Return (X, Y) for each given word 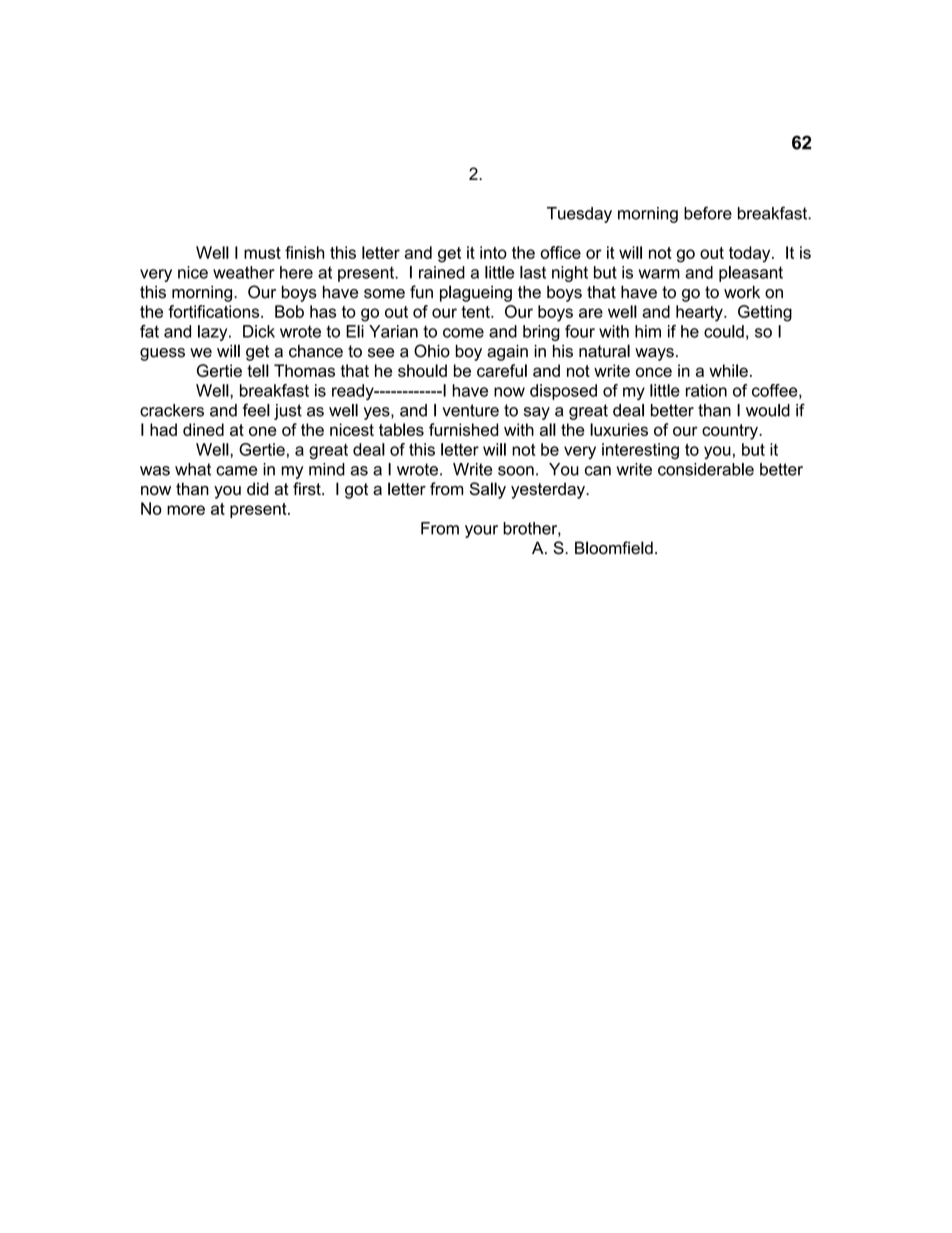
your (481, 531)
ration (706, 390)
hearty (700, 313)
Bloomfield (614, 548)
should (422, 370)
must (262, 253)
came (236, 471)
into (493, 252)
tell (258, 370)
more (186, 510)
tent (476, 312)
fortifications (215, 311)
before (708, 213)
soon (516, 471)
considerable (706, 469)
